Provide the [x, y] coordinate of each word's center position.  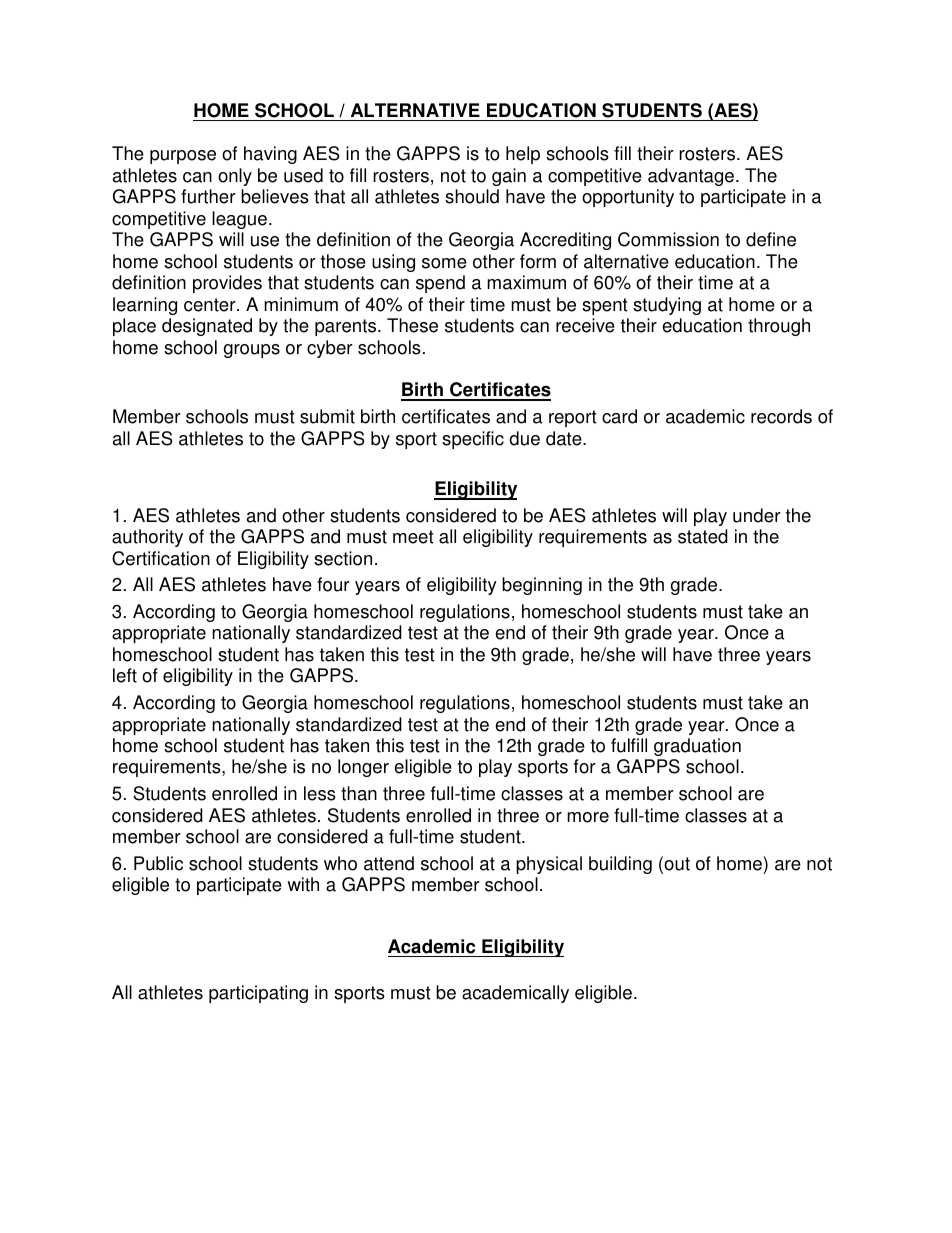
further [208, 196]
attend [389, 863]
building [620, 865]
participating [258, 994]
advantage [691, 177]
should [472, 196]
